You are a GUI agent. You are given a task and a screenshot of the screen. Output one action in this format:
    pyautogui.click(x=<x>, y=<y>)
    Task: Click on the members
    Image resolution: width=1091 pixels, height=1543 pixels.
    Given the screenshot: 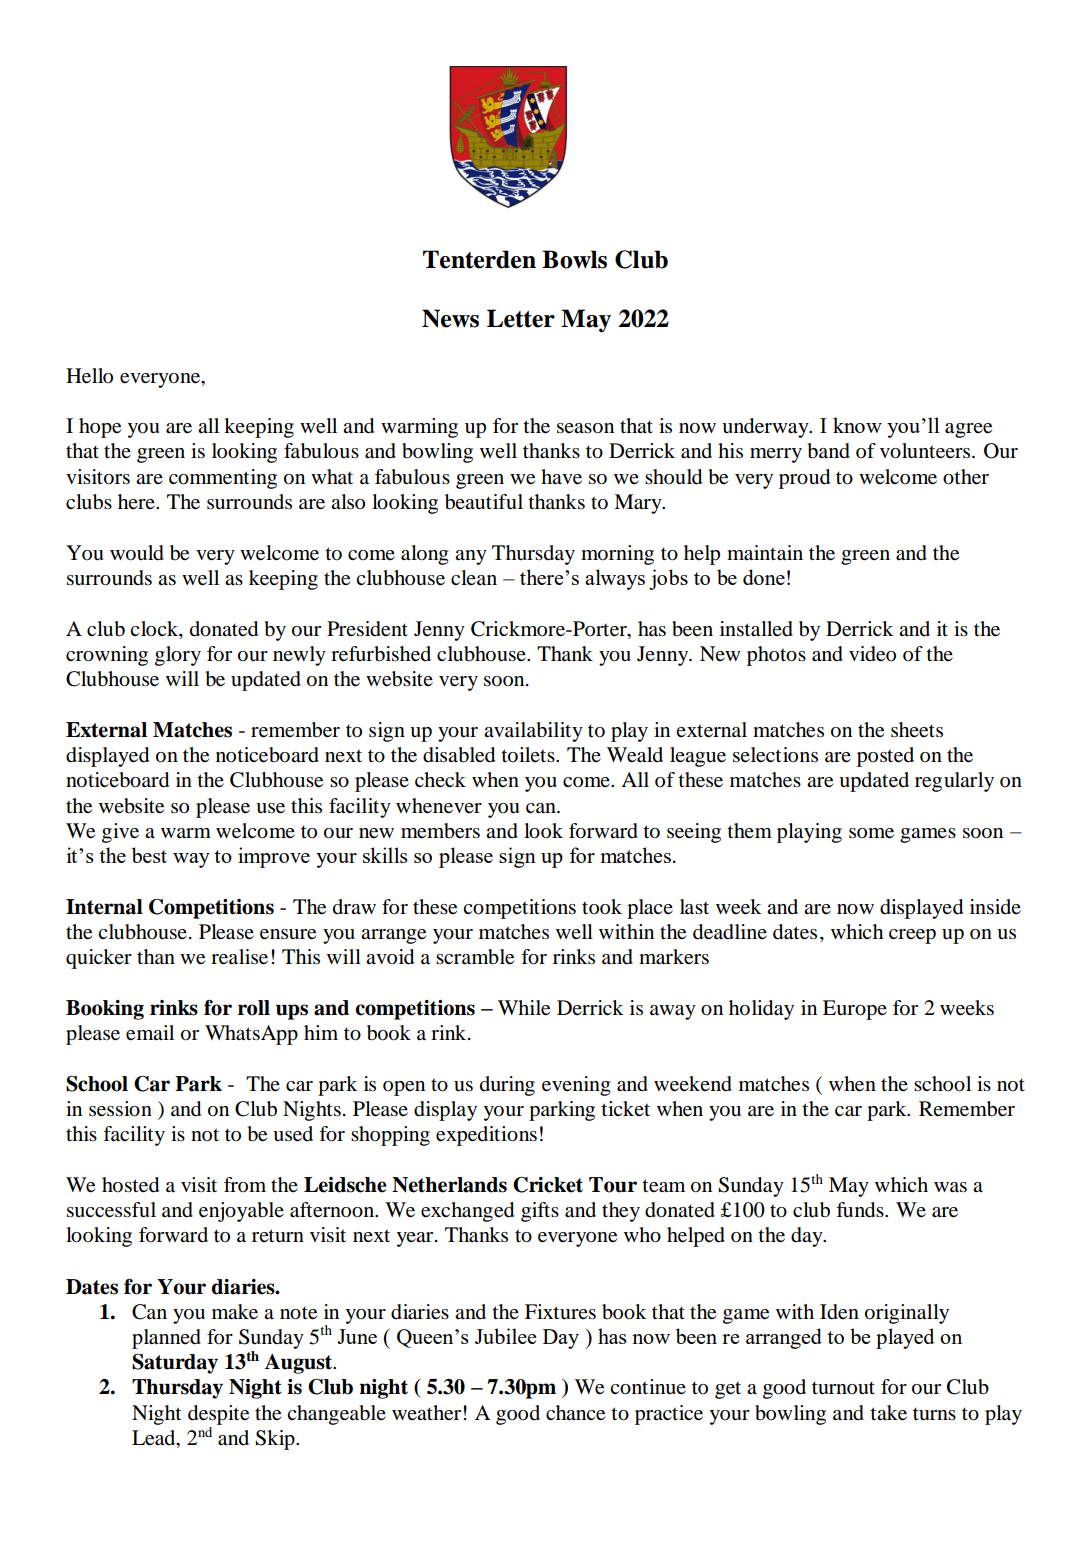 What is the action you would take?
    pyautogui.click(x=440, y=831)
